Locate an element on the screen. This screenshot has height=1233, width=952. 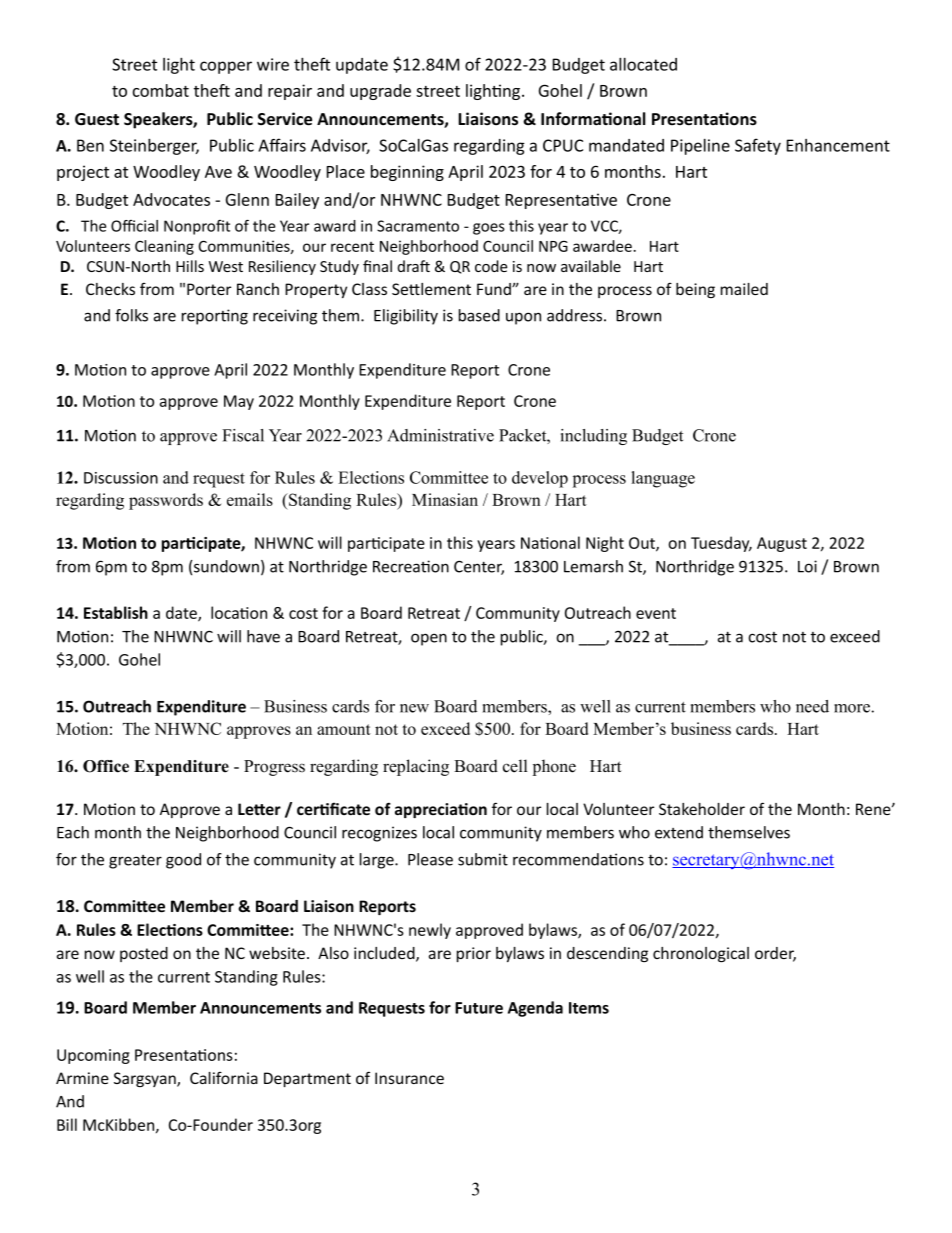
Center is located at coordinates (479, 568).
